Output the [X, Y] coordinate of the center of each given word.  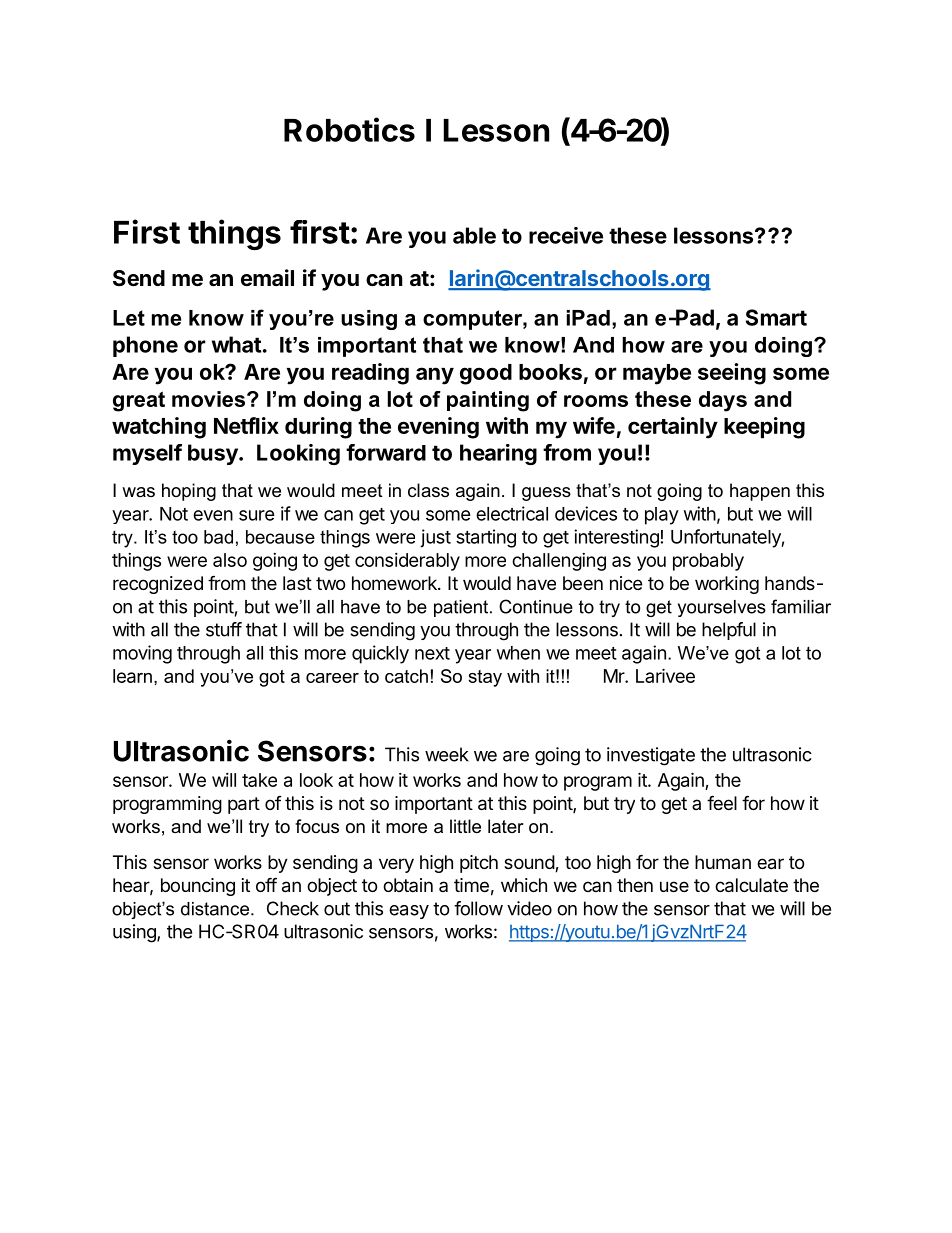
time [471, 885]
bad [218, 537]
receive [566, 235]
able [474, 235]
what [236, 344]
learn [132, 676]
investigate [651, 756]
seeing [732, 374]
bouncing [198, 887]
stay [485, 678]
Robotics [349, 129]
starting [486, 538]
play [662, 516]
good [486, 374]
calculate [751, 885]
